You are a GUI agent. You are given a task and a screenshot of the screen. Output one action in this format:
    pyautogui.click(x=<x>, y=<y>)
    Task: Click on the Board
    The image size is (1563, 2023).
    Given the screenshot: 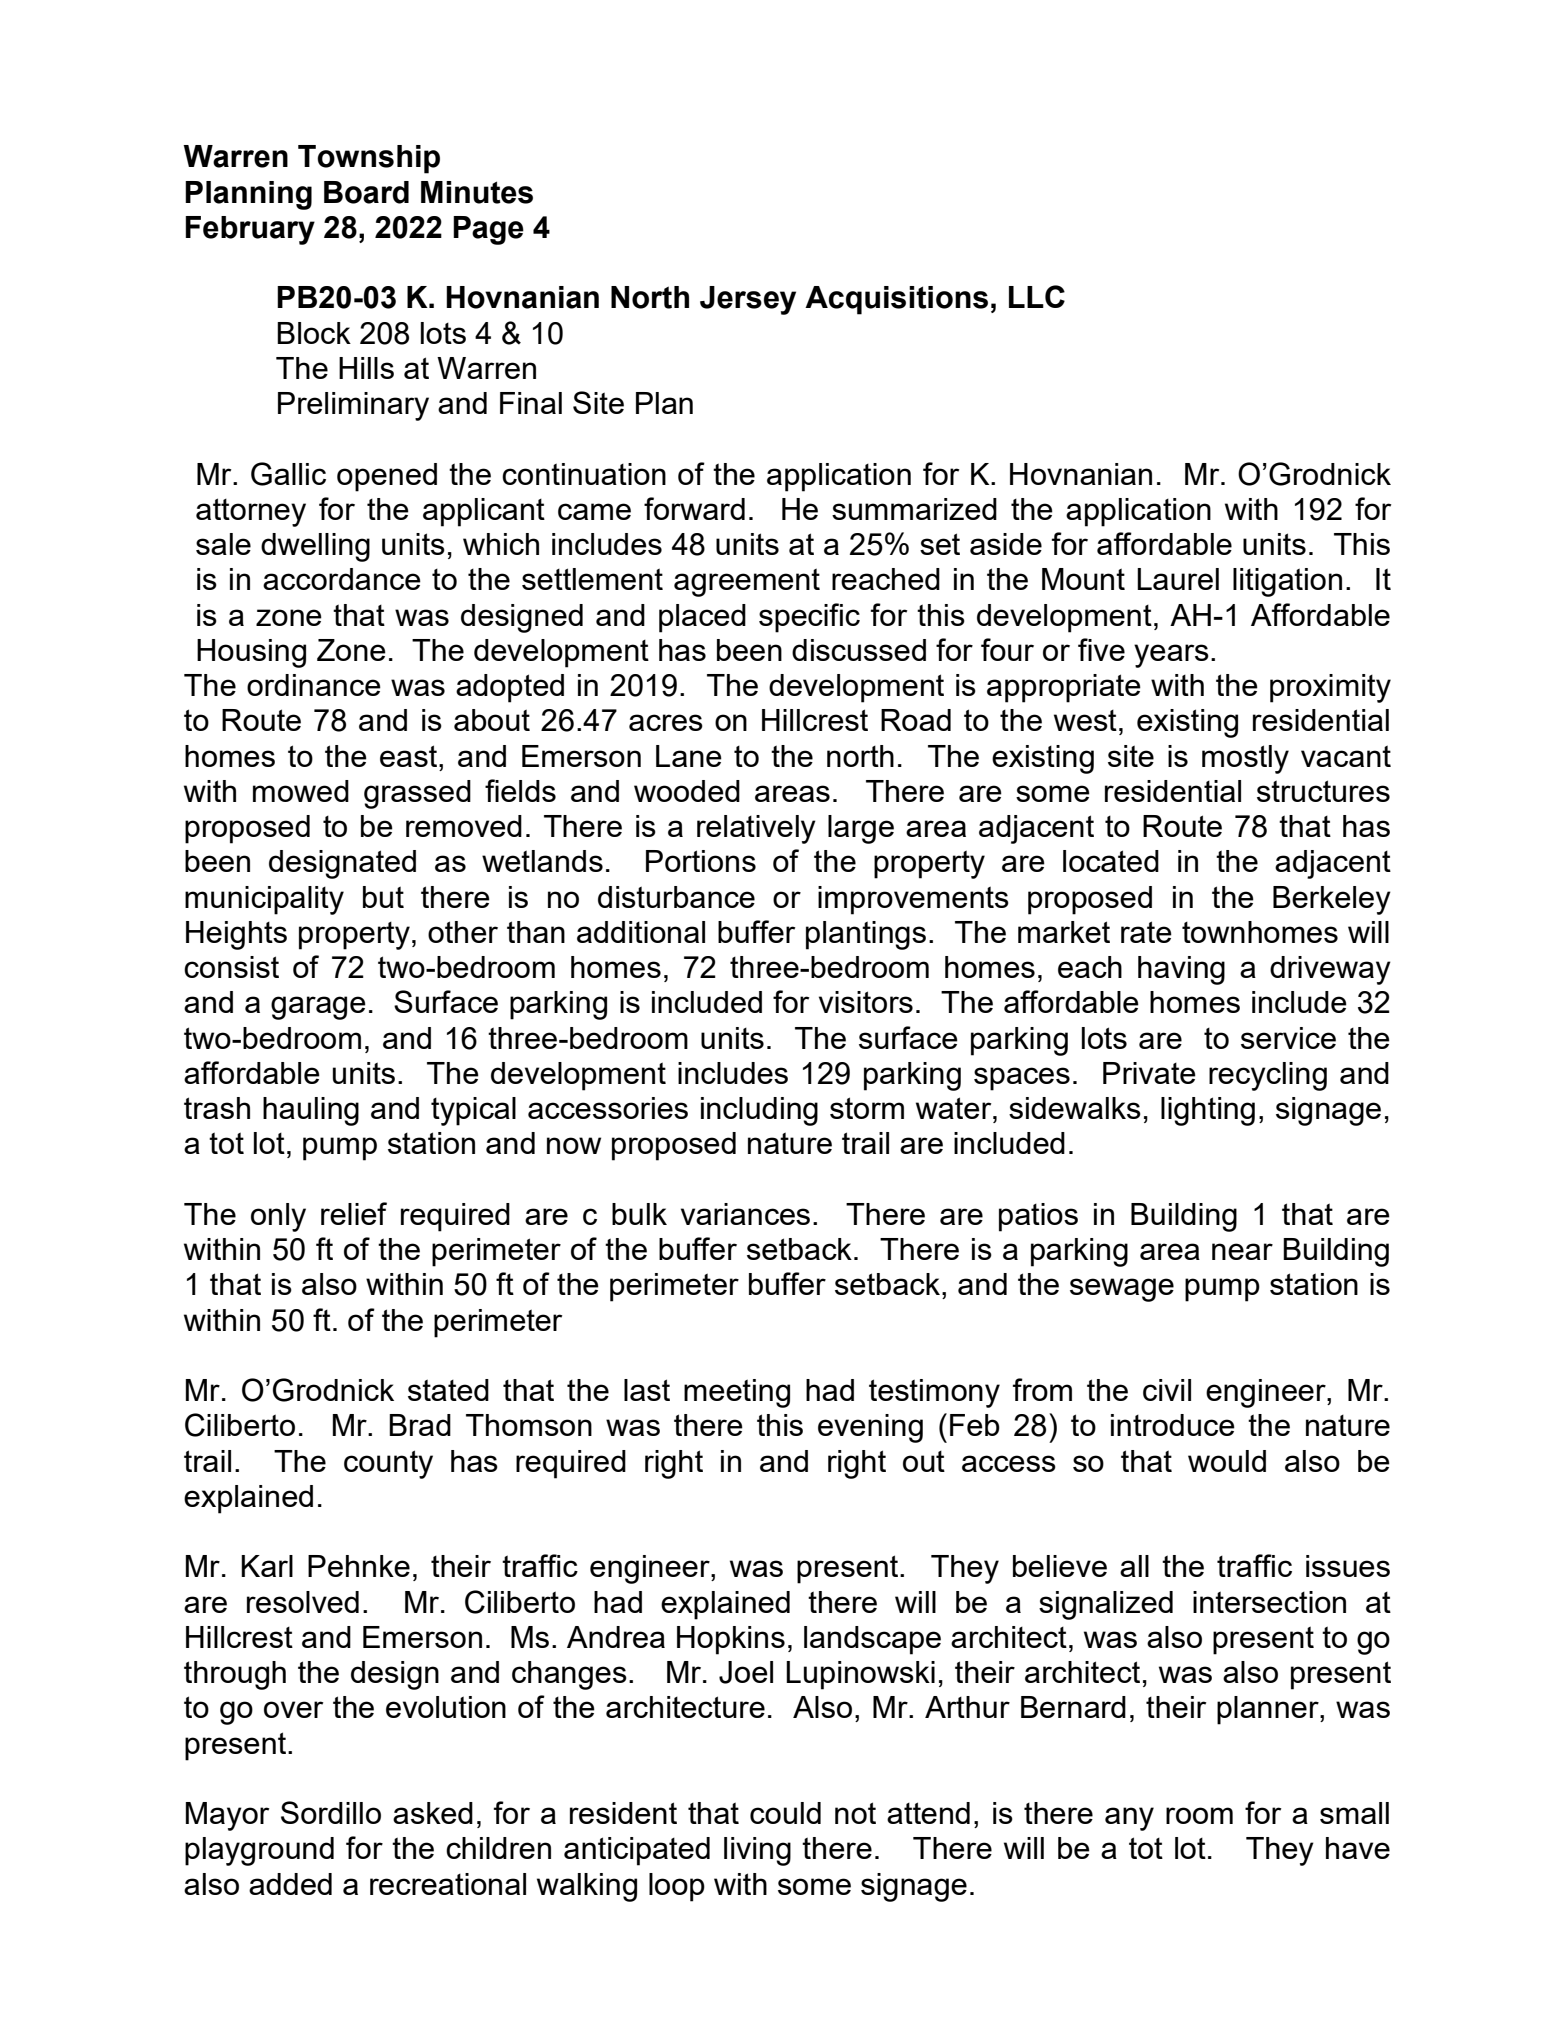 What is the action you would take?
    pyautogui.click(x=366, y=192)
